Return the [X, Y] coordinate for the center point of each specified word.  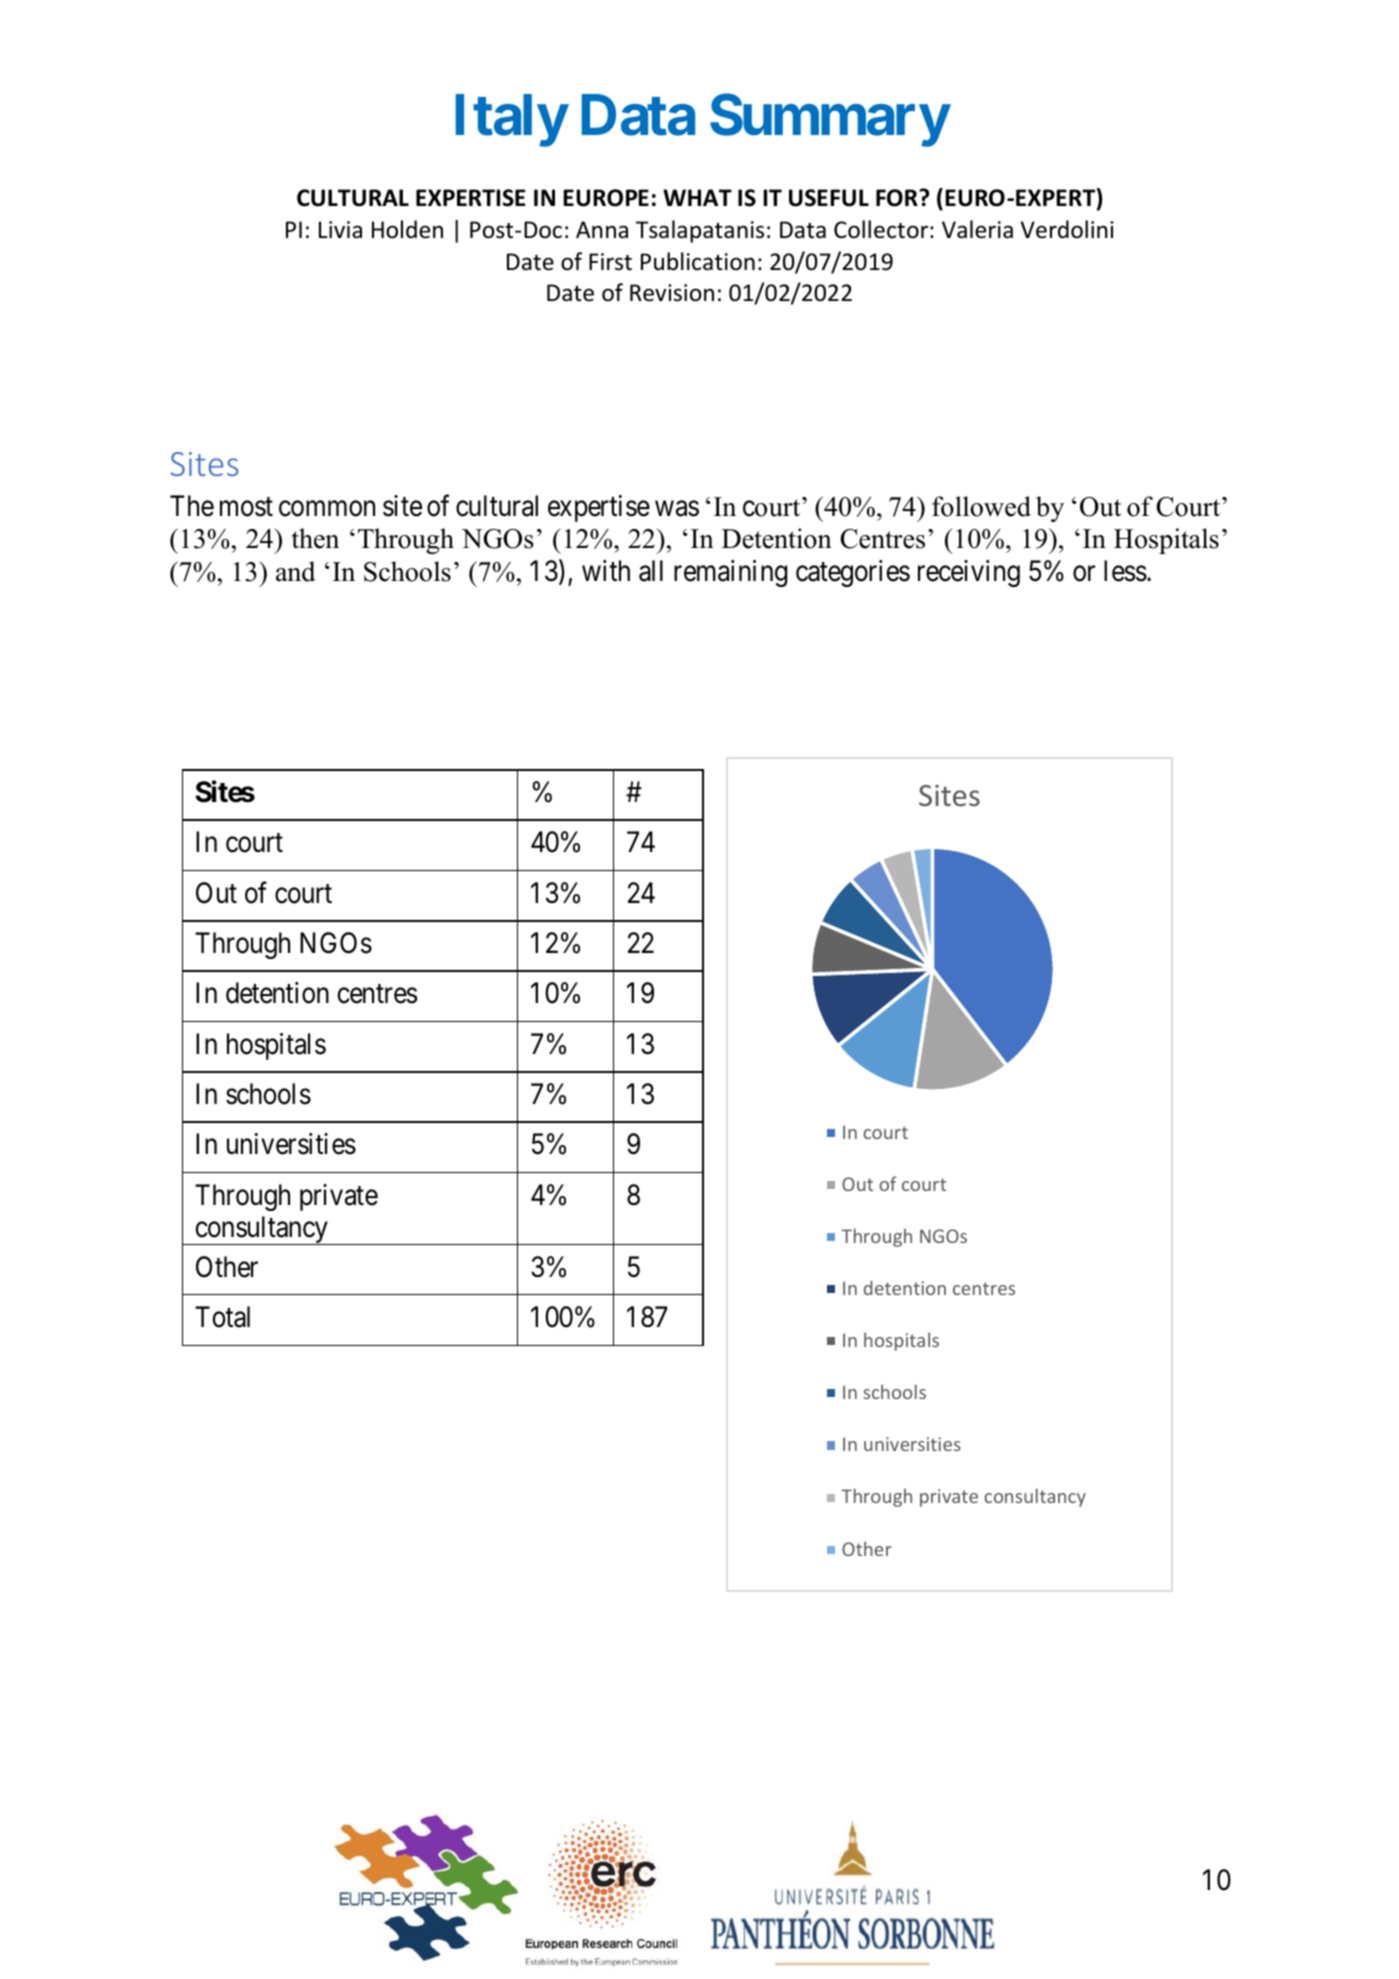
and [296, 571]
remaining [730, 573]
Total [222, 1317]
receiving [969, 573]
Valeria [977, 229]
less [1125, 571]
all [651, 571]
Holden [407, 229]
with [606, 570]
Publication [698, 261]
